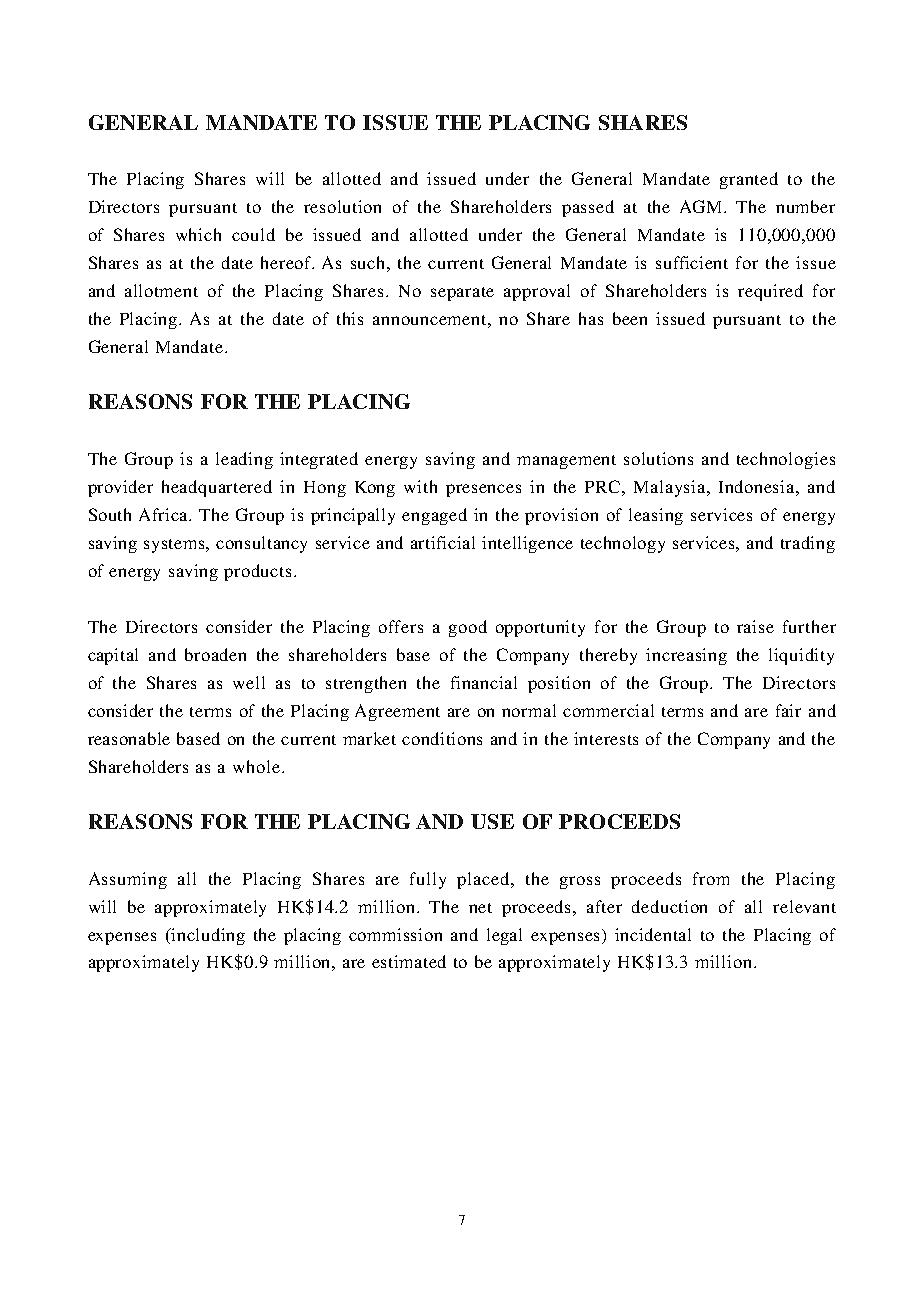 This screenshot has height=1308, width=924. What do you see at coordinates (198, 234) in the screenshot?
I see `which` at bounding box center [198, 234].
